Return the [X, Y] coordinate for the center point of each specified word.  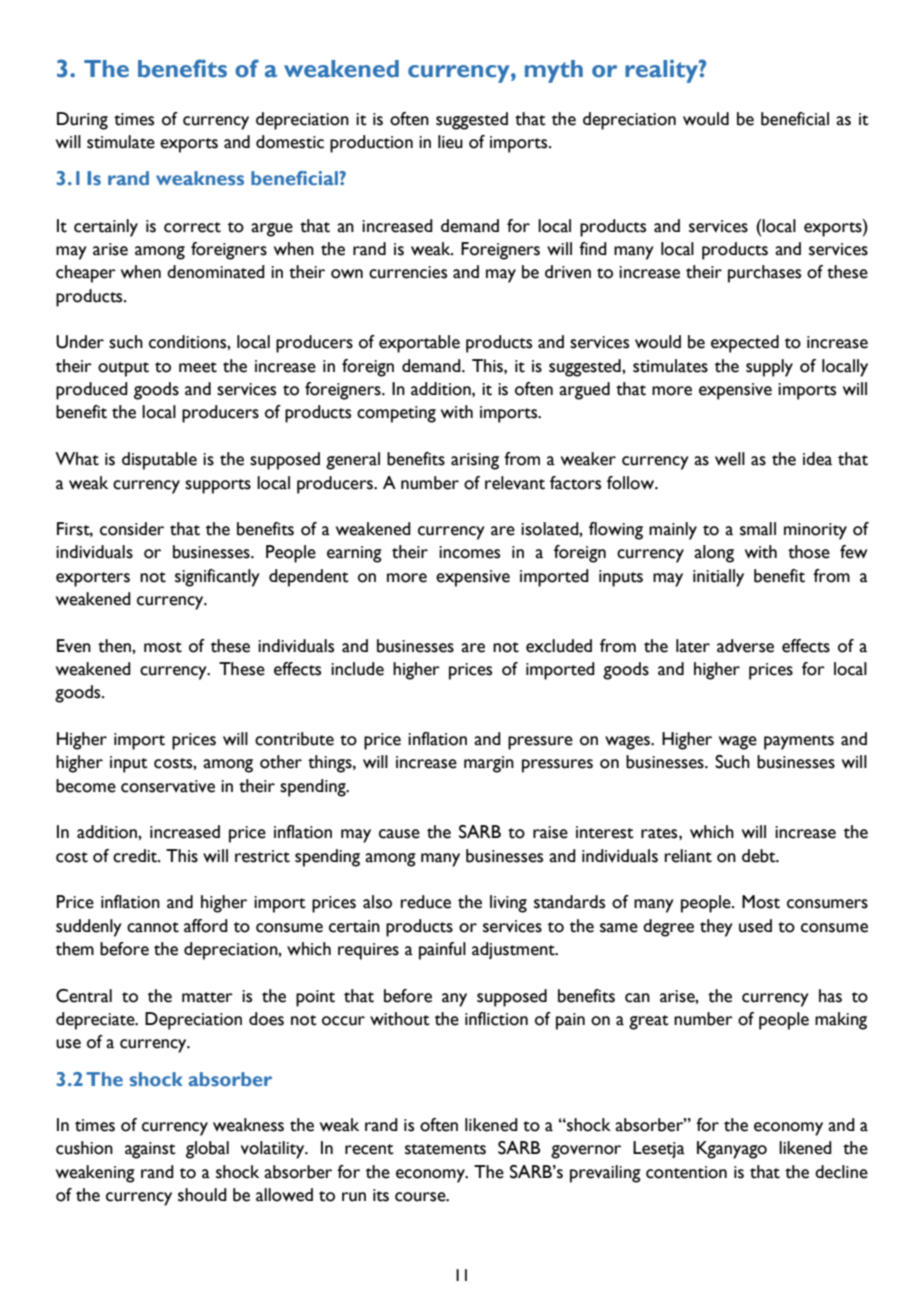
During [82, 121]
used [755, 926]
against [150, 1150]
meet [198, 367]
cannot [153, 927]
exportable [419, 344]
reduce [426, 902]
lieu [450, 142]
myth [554, 71]
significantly [217, 578]
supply [769, 368]
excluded [559, 646]
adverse [745, 646]
